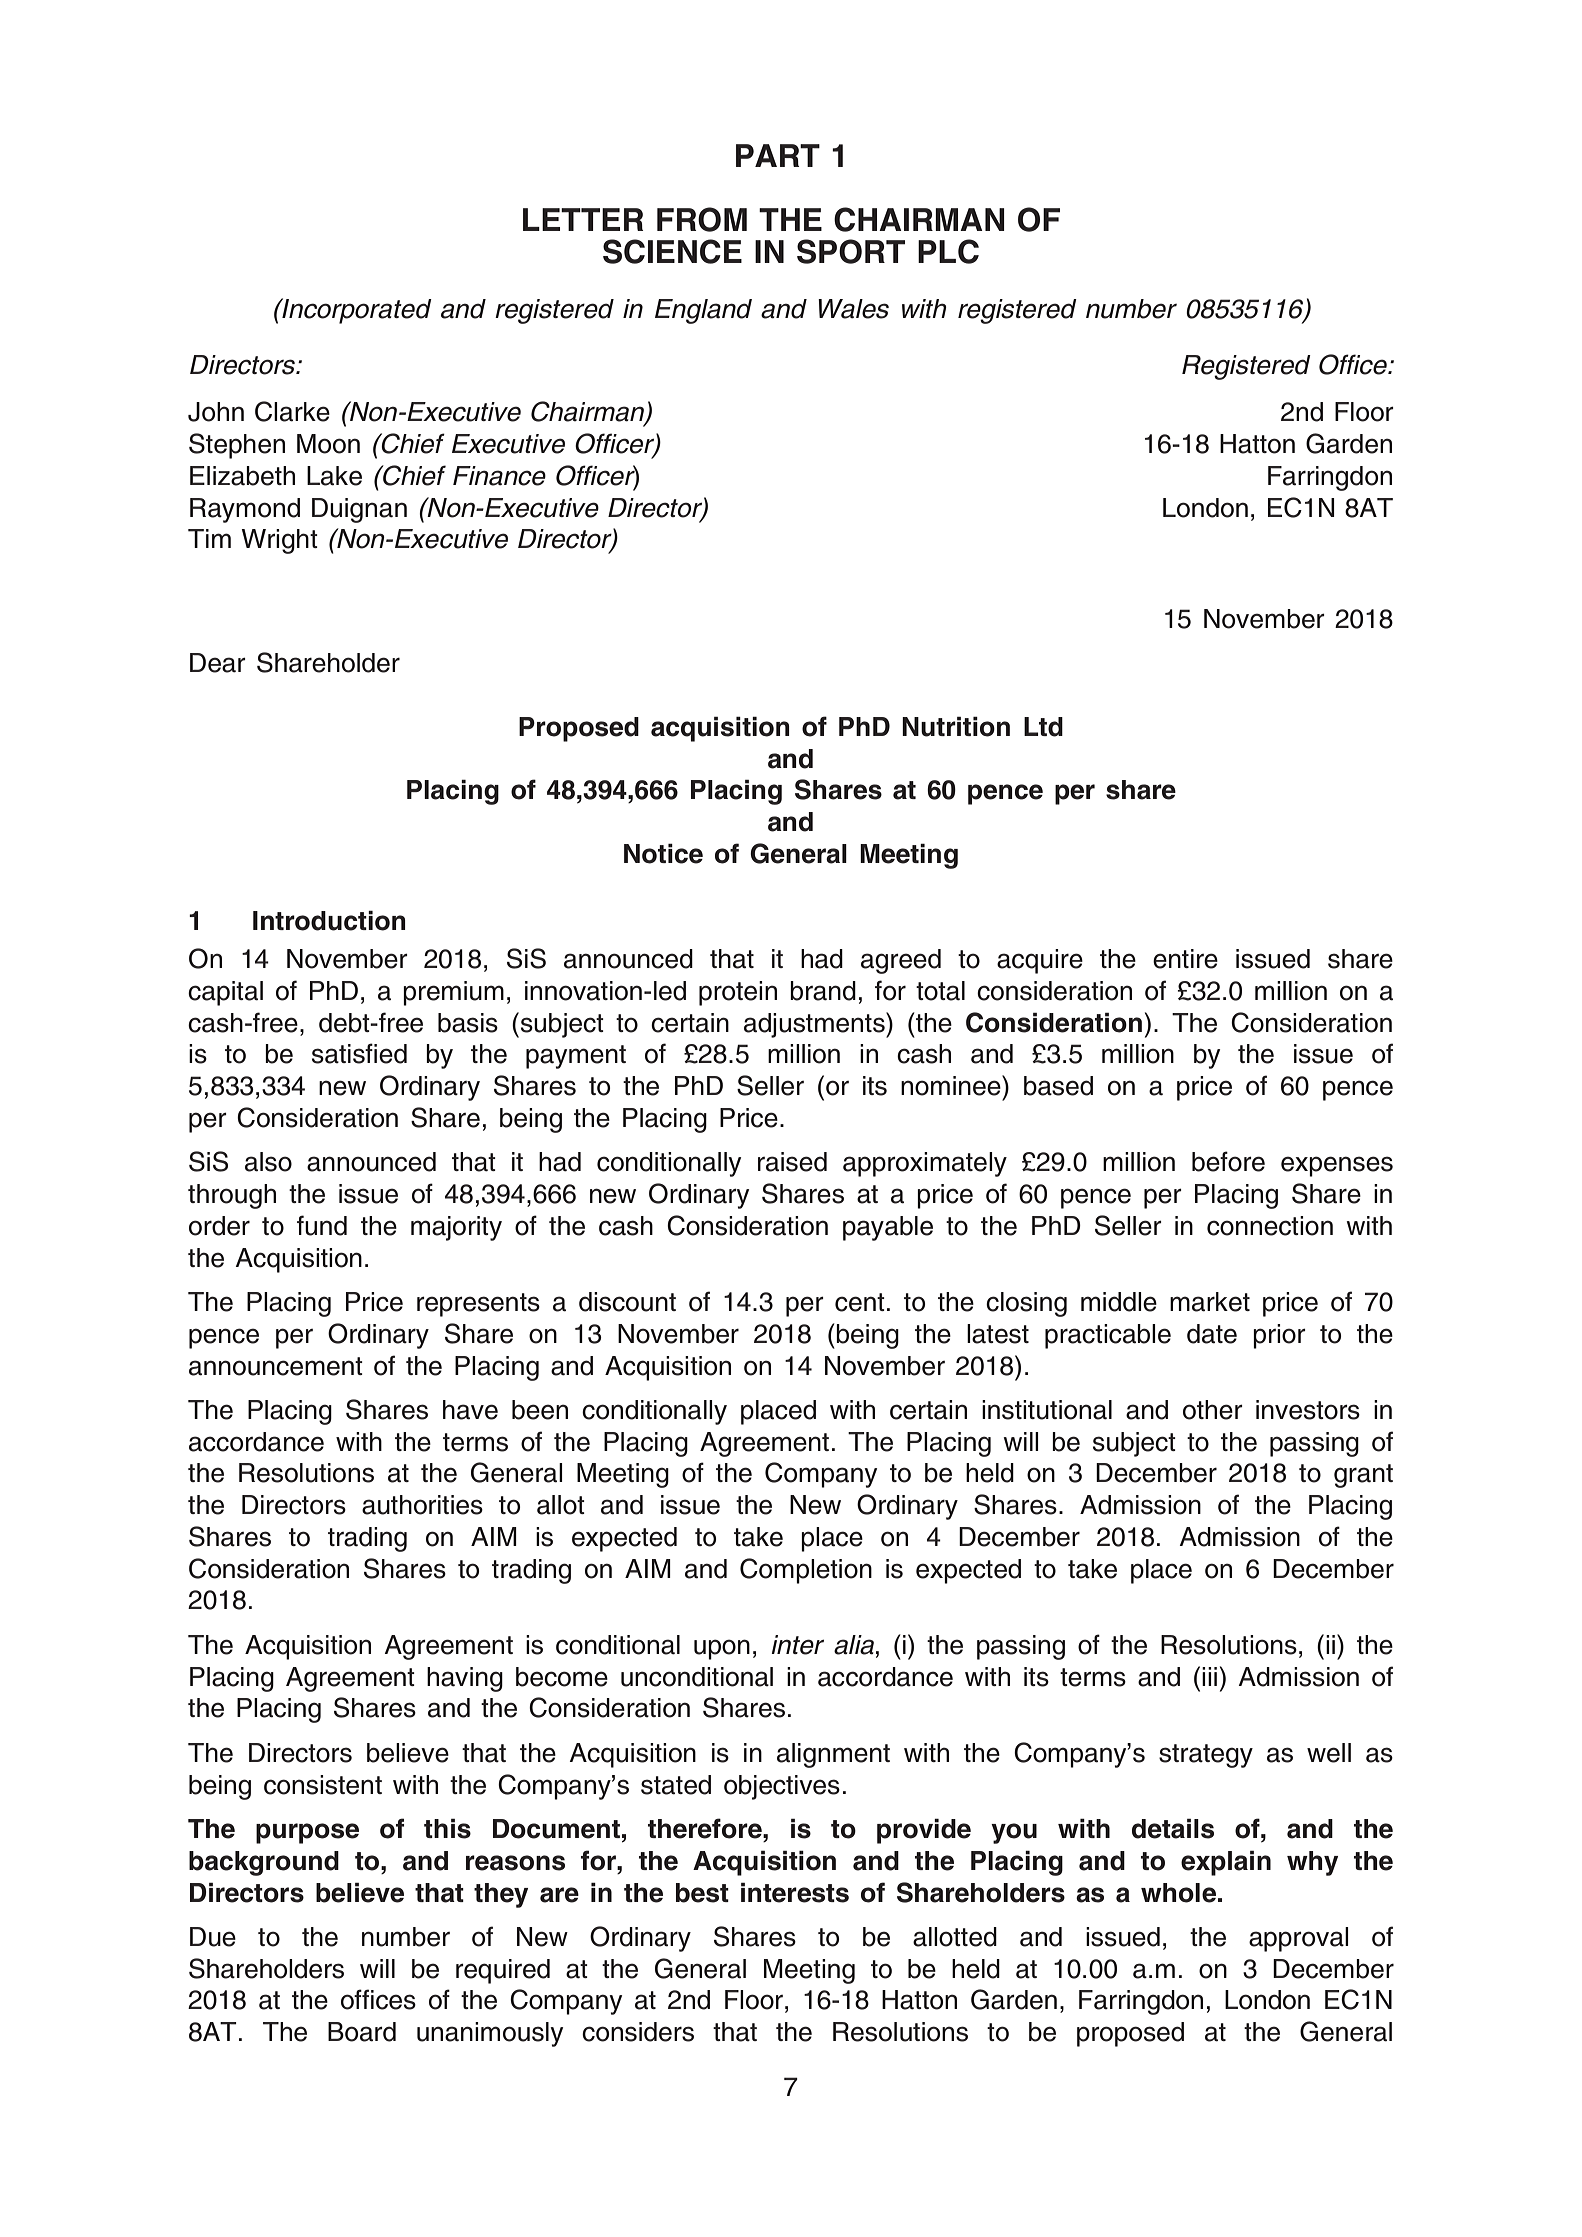 The width and height of the image is (1582, 2237). I want to click on approval, so click(1299, 1939).
